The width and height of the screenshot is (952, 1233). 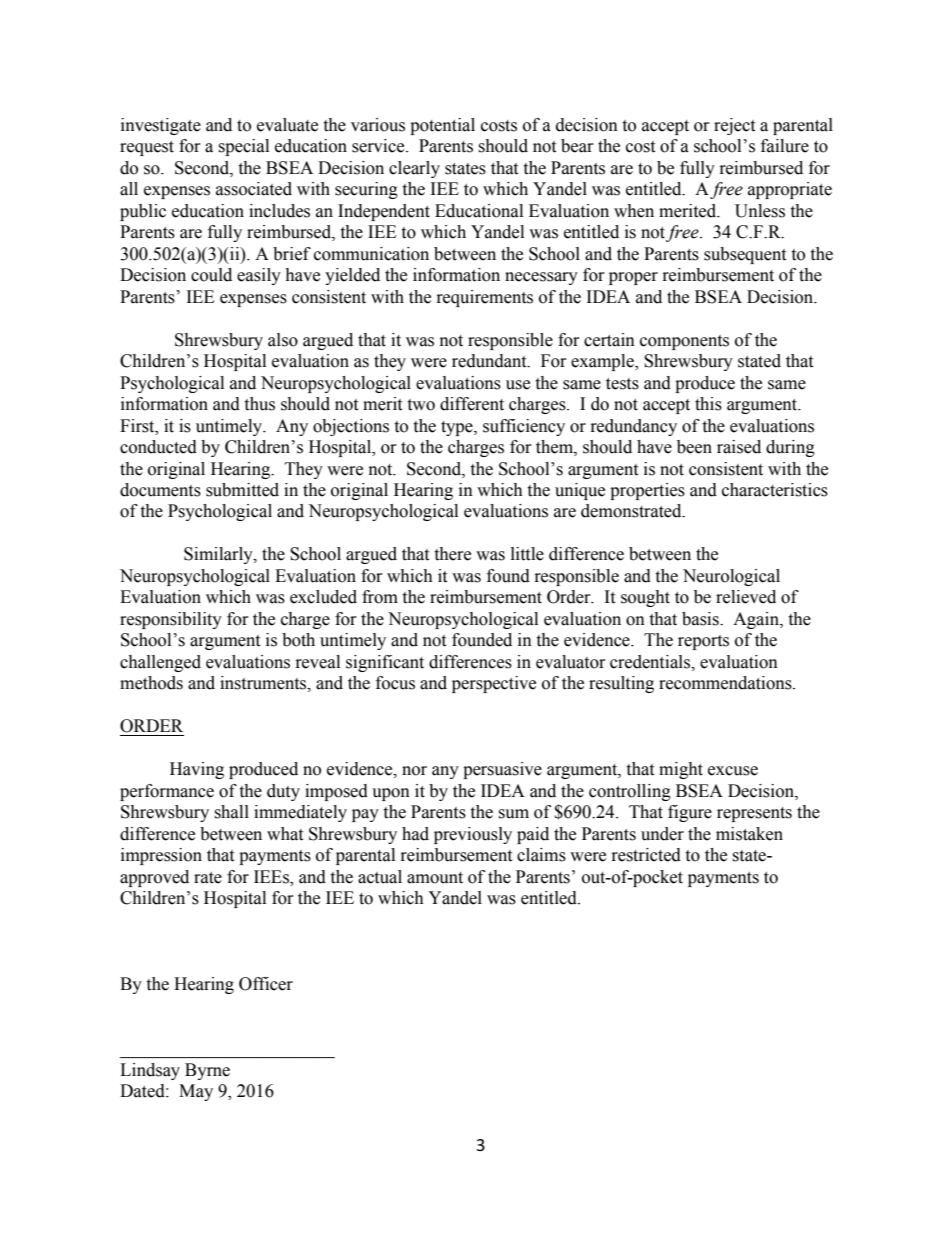 I want to click on basis, so click(x=701, y=619).
